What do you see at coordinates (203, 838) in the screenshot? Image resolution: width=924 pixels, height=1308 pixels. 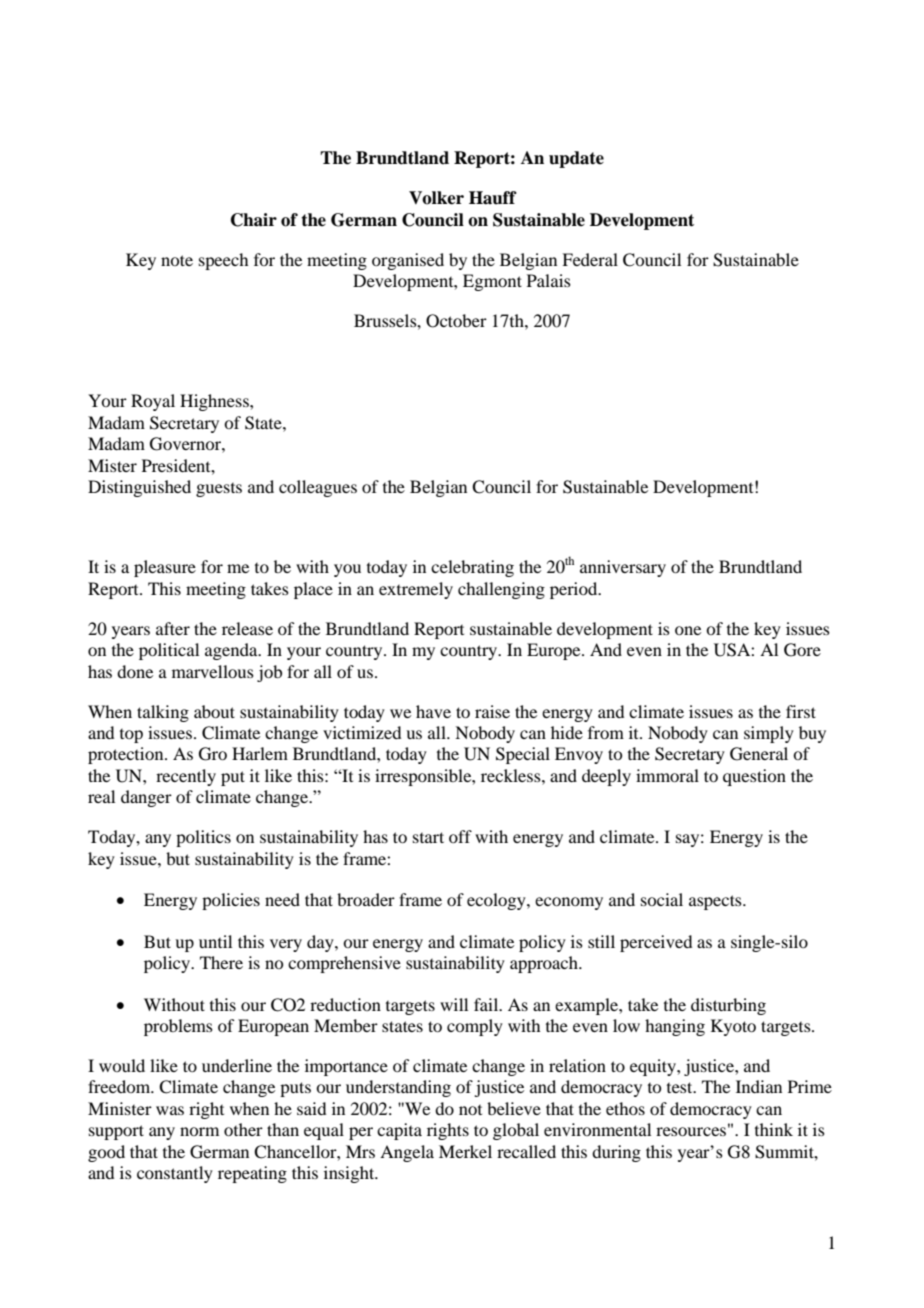 I see `politics` at bounding box center [203, 838].
